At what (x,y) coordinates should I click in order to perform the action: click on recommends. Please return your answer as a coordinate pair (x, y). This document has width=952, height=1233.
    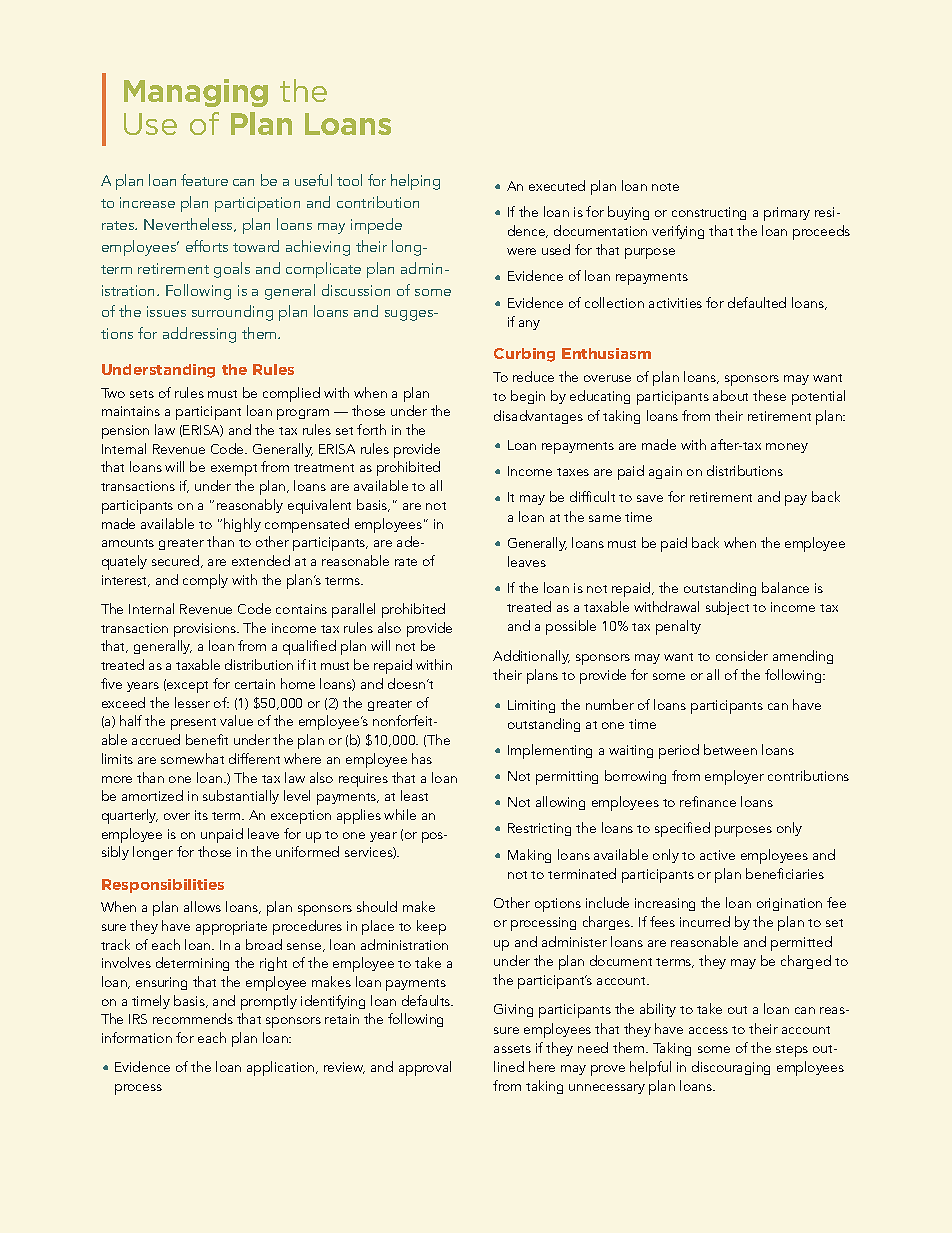
    Looking at the image, I should click on (193, 1018).
